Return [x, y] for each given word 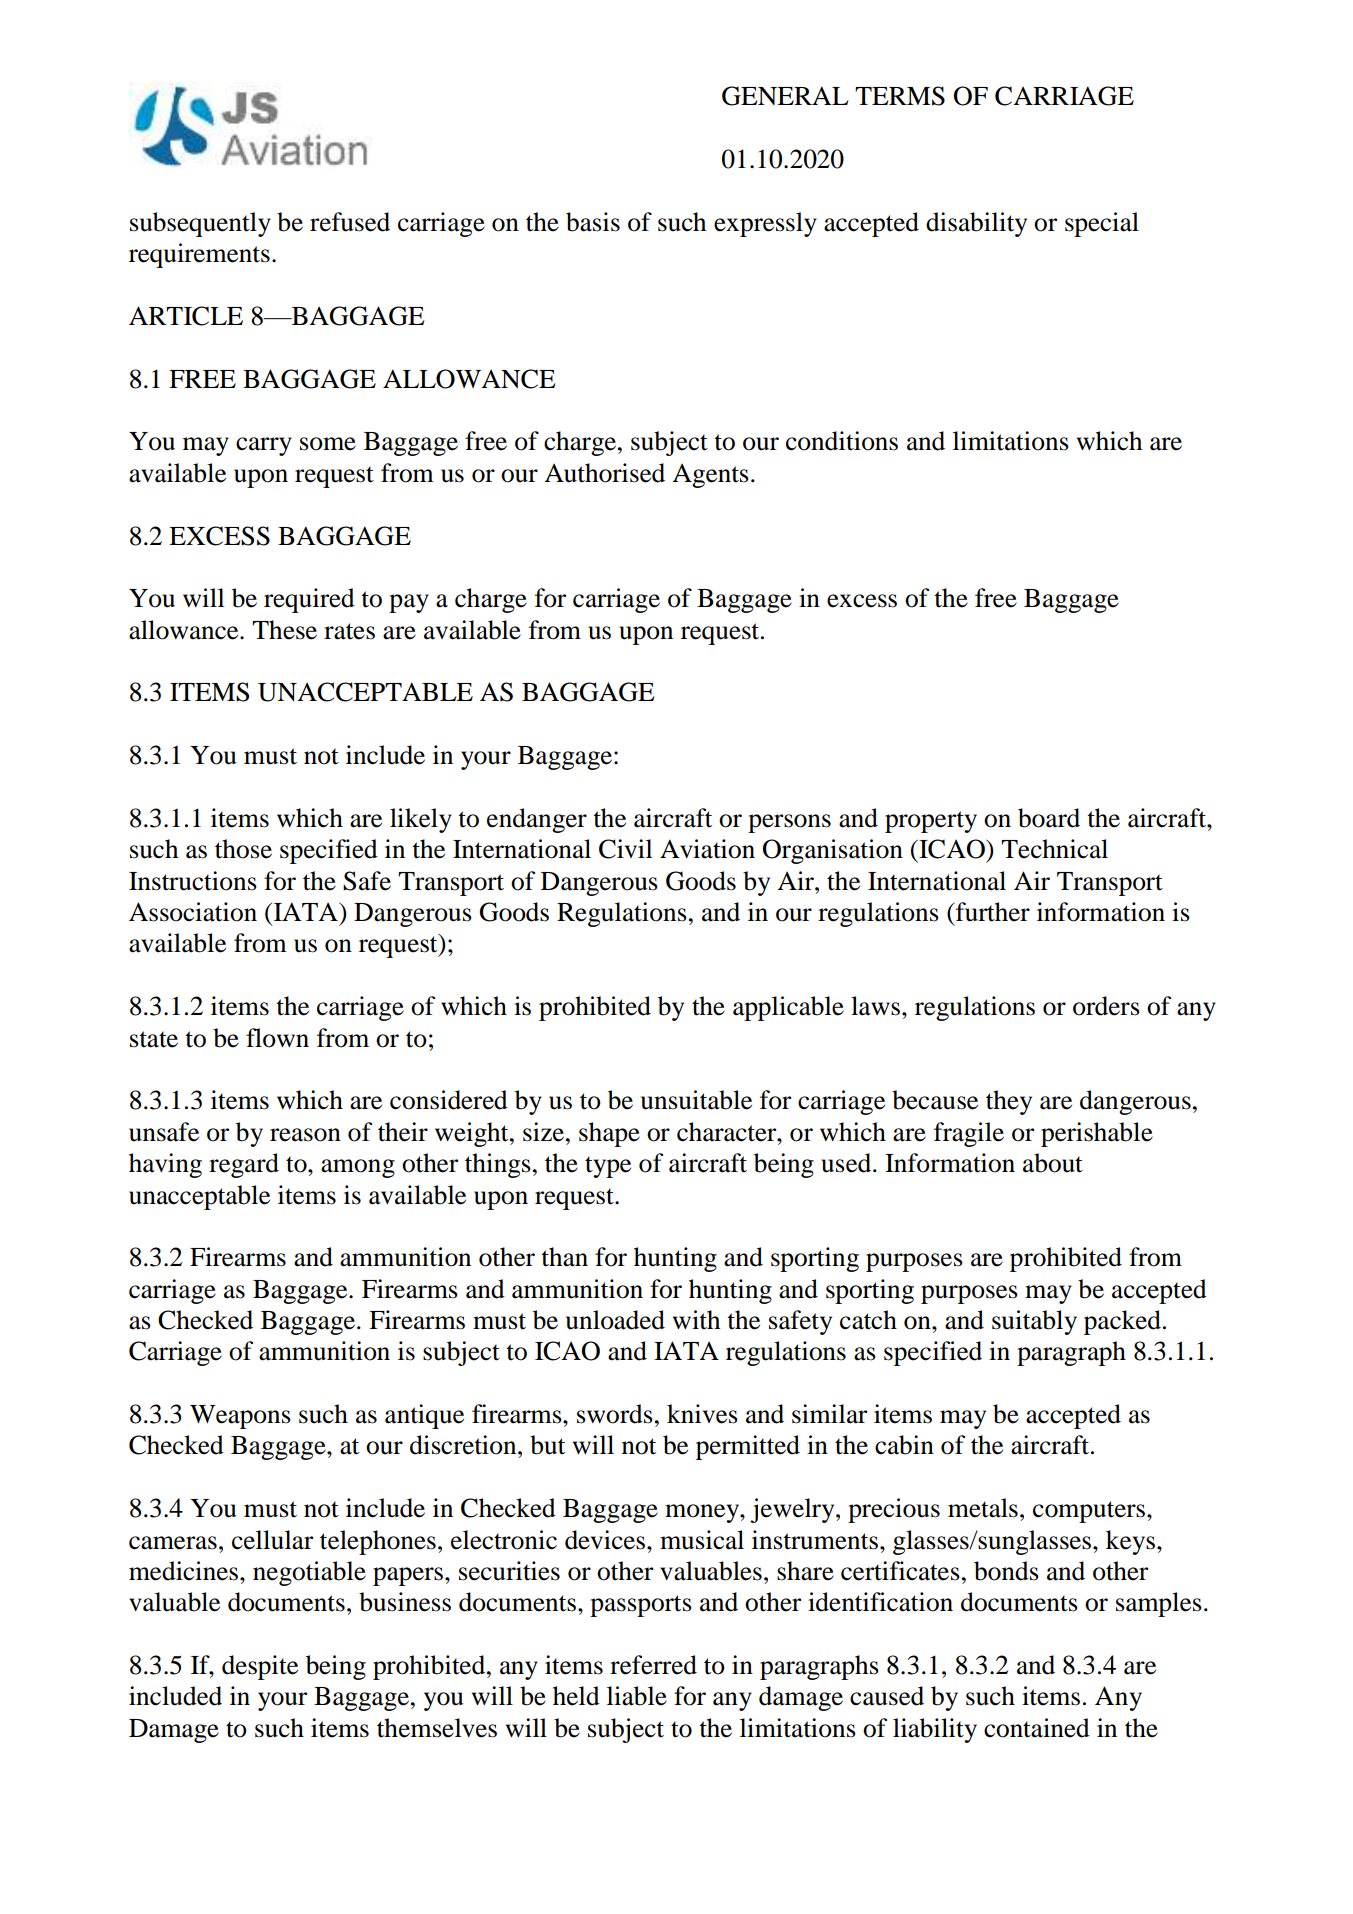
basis [593, 222]
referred [653, 1665]
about [1053, 1163]
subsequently [200, 224]
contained [1037, 1728]
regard [244, 1165]
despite [260, 1667]
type [608, 1167]
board [1049, 818]
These [284, 630]
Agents [710, 476]
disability [976, 224]
